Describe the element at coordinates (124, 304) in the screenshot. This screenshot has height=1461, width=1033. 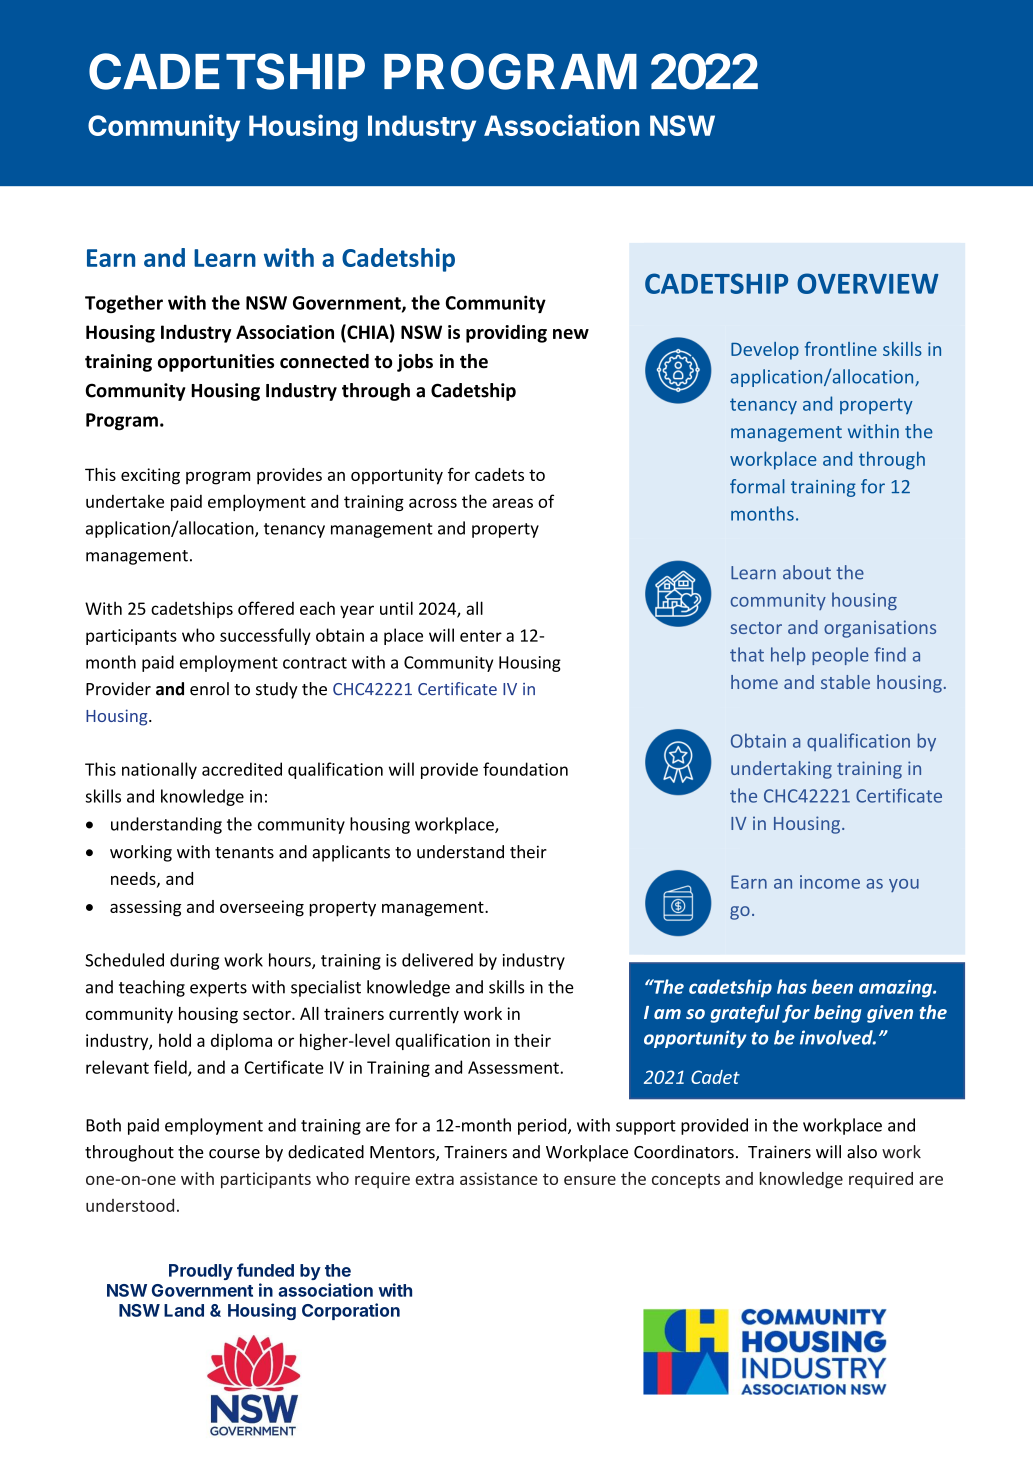
I see `Together` at that location.
